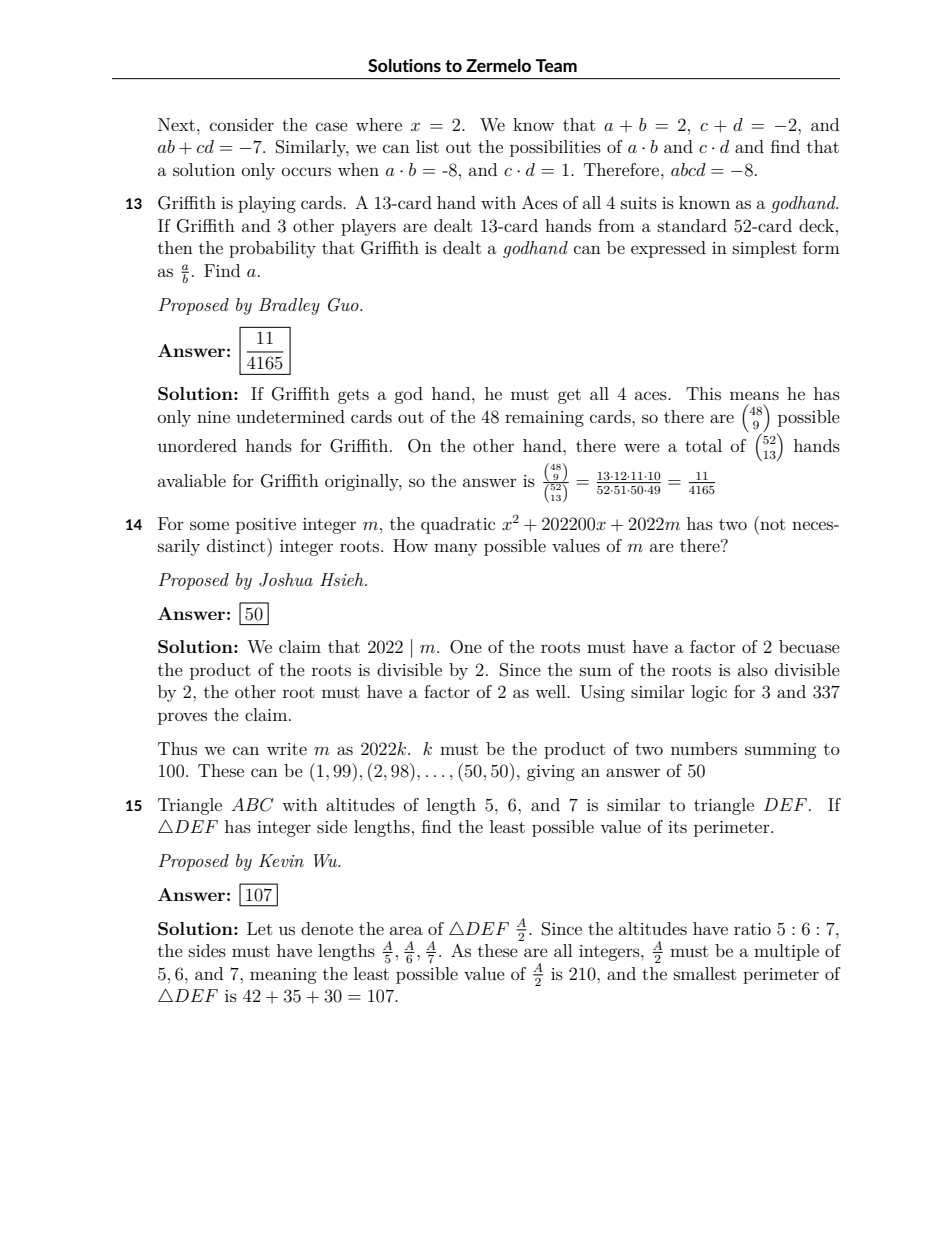  I want to click on quadratic, so click(458, 525).
